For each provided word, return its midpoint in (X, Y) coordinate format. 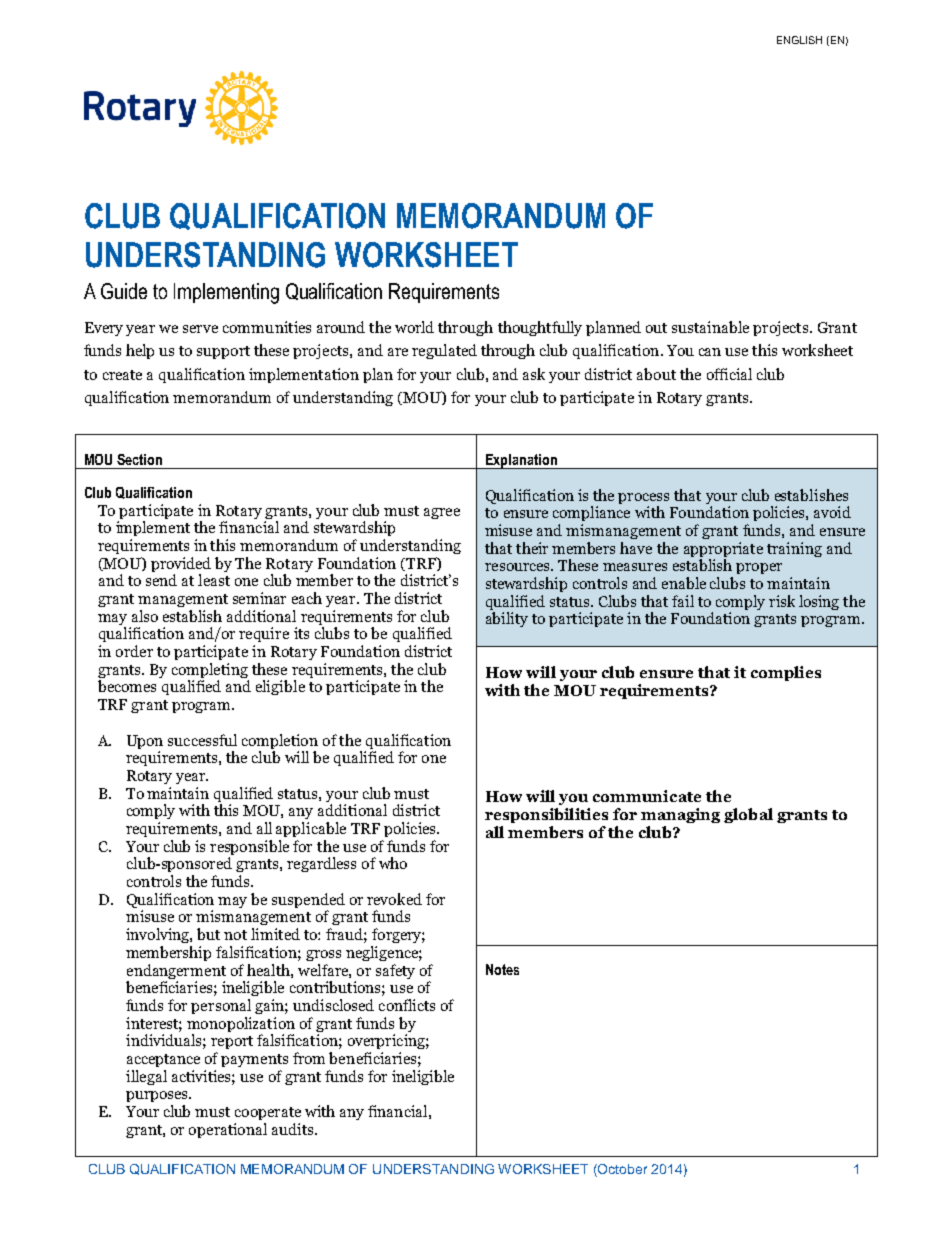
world (414, 327)
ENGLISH (799, 40)
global (748, 815)
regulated (444, 351)
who (393, 863)
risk (782, 601)
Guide (124, 291)
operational (228, 1130)
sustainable (710, 327)
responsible (249, 849)
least (214, 580)
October (621, 1170)
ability (507, 619)
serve (200, 329)
